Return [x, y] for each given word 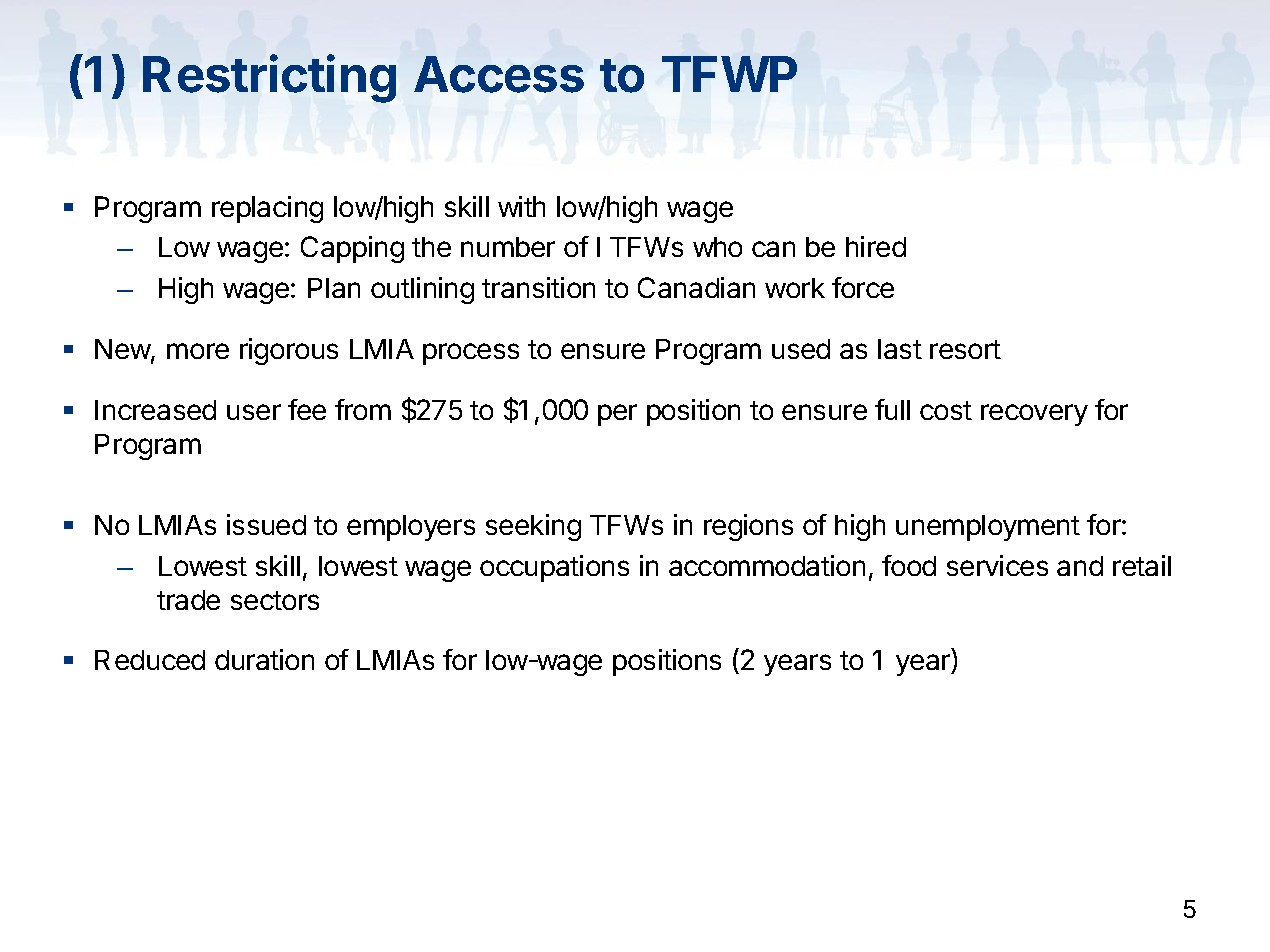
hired [876, 246]
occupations [554, 568]
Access [499, 74]
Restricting [269, 78]
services [997, 565]
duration [264, 659]
